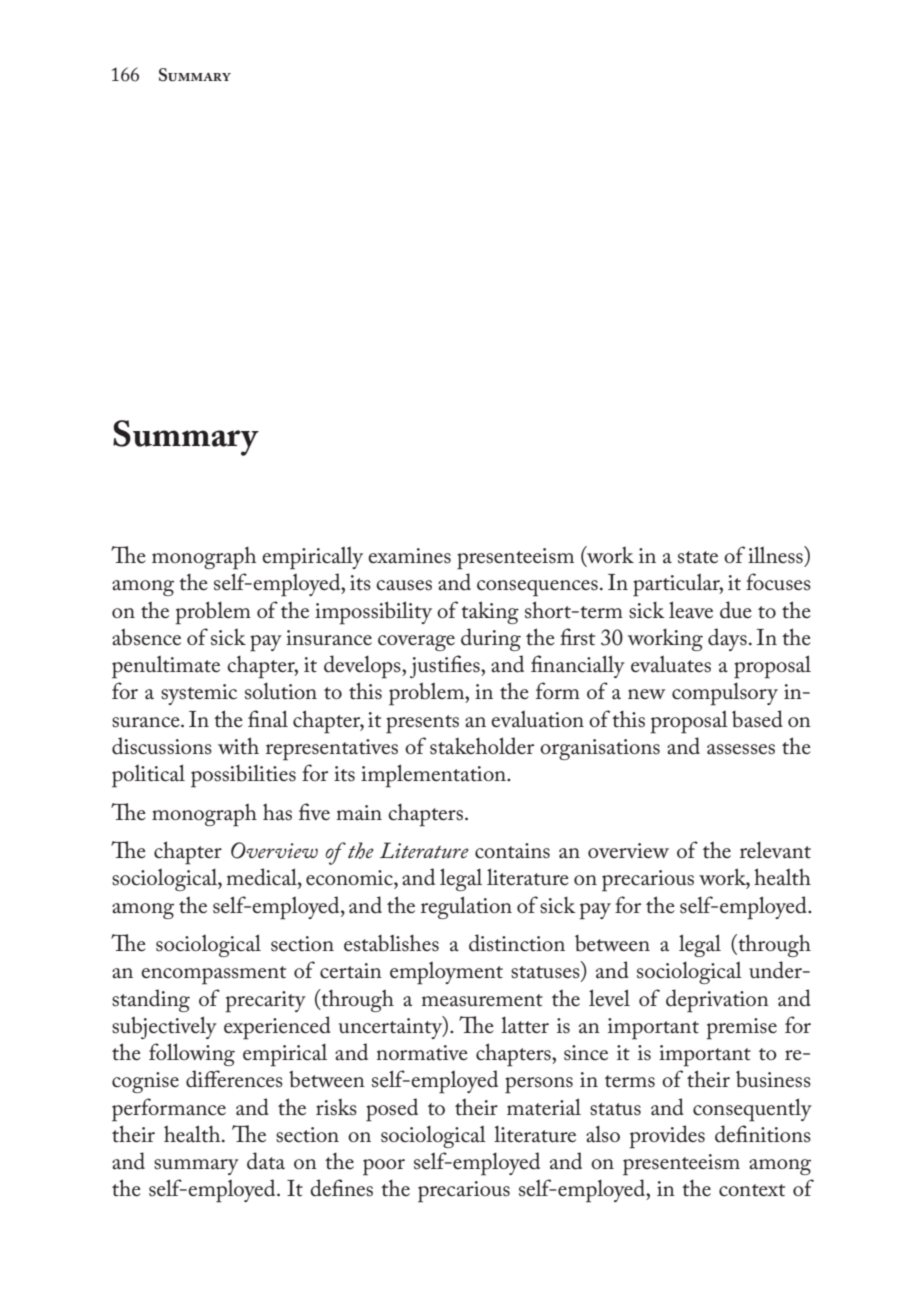  What do you see at coordinates (146, 637) in the screenshot?
I see `absence` at bounding box center [146, 637].
